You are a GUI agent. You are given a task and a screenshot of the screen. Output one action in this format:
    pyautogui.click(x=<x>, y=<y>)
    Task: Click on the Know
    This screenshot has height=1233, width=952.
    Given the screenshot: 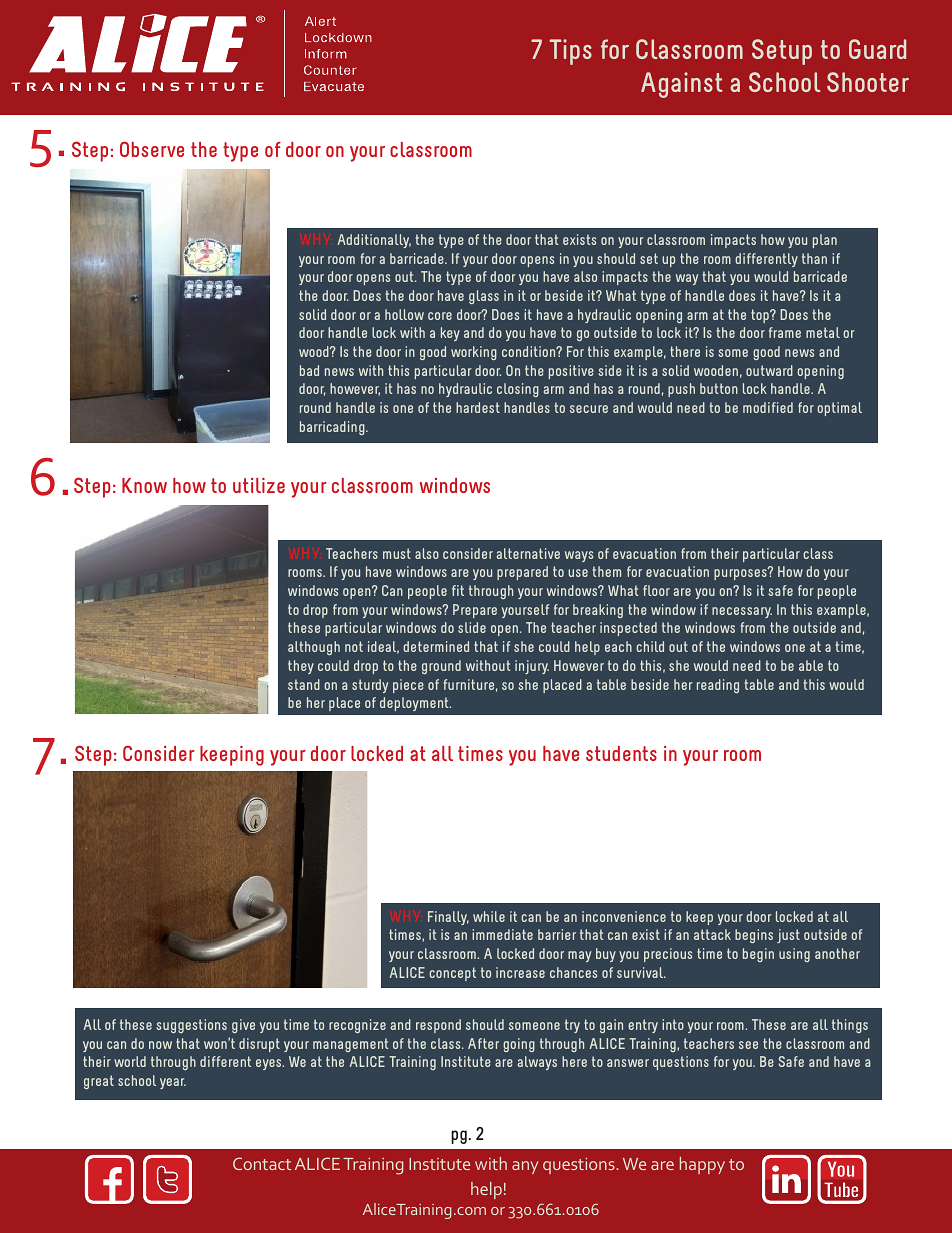 What is the action you would take?
    pyautogui.click(x=144, y=485)
